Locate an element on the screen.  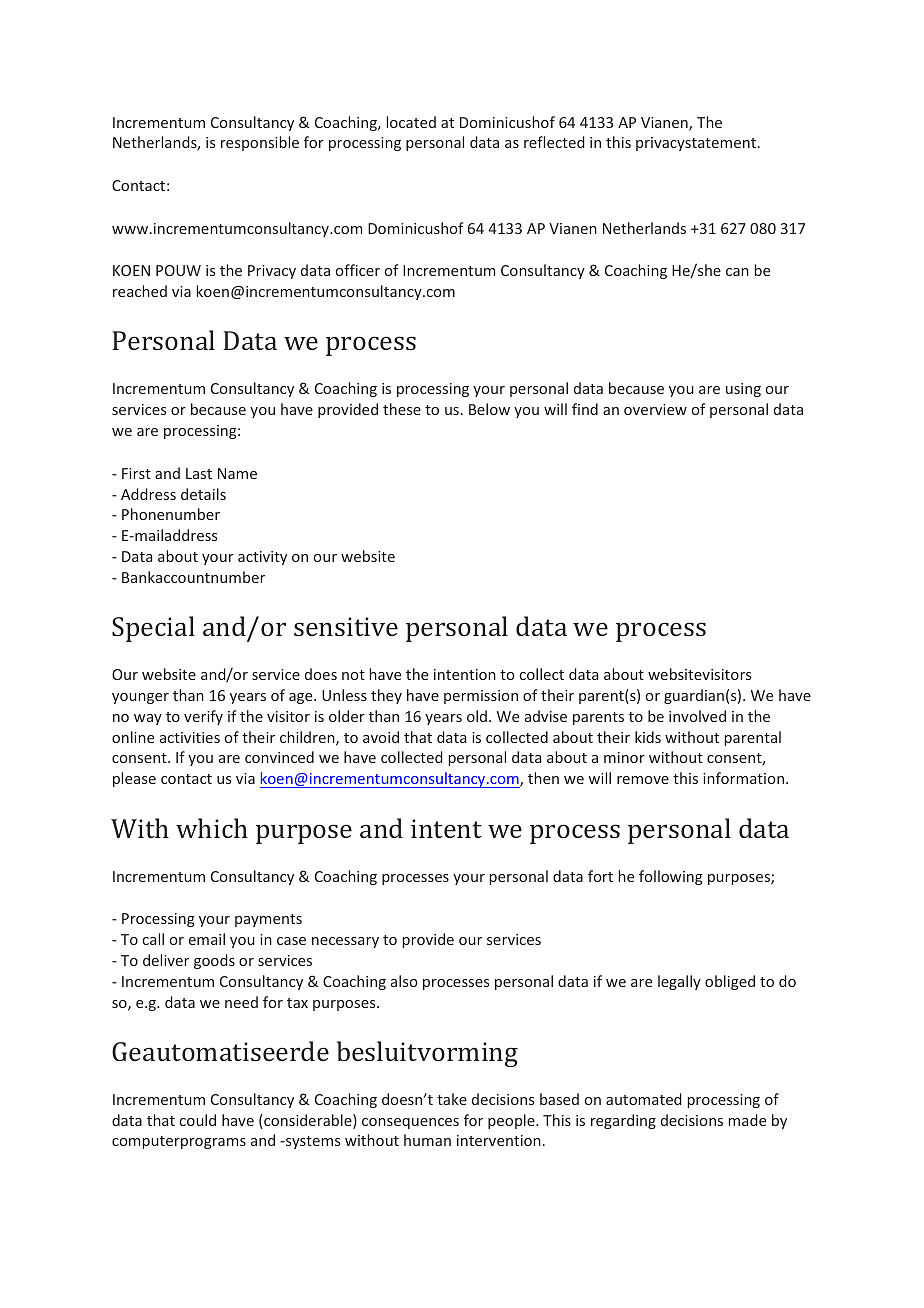
reflected is located at coordinates (554, 142).
